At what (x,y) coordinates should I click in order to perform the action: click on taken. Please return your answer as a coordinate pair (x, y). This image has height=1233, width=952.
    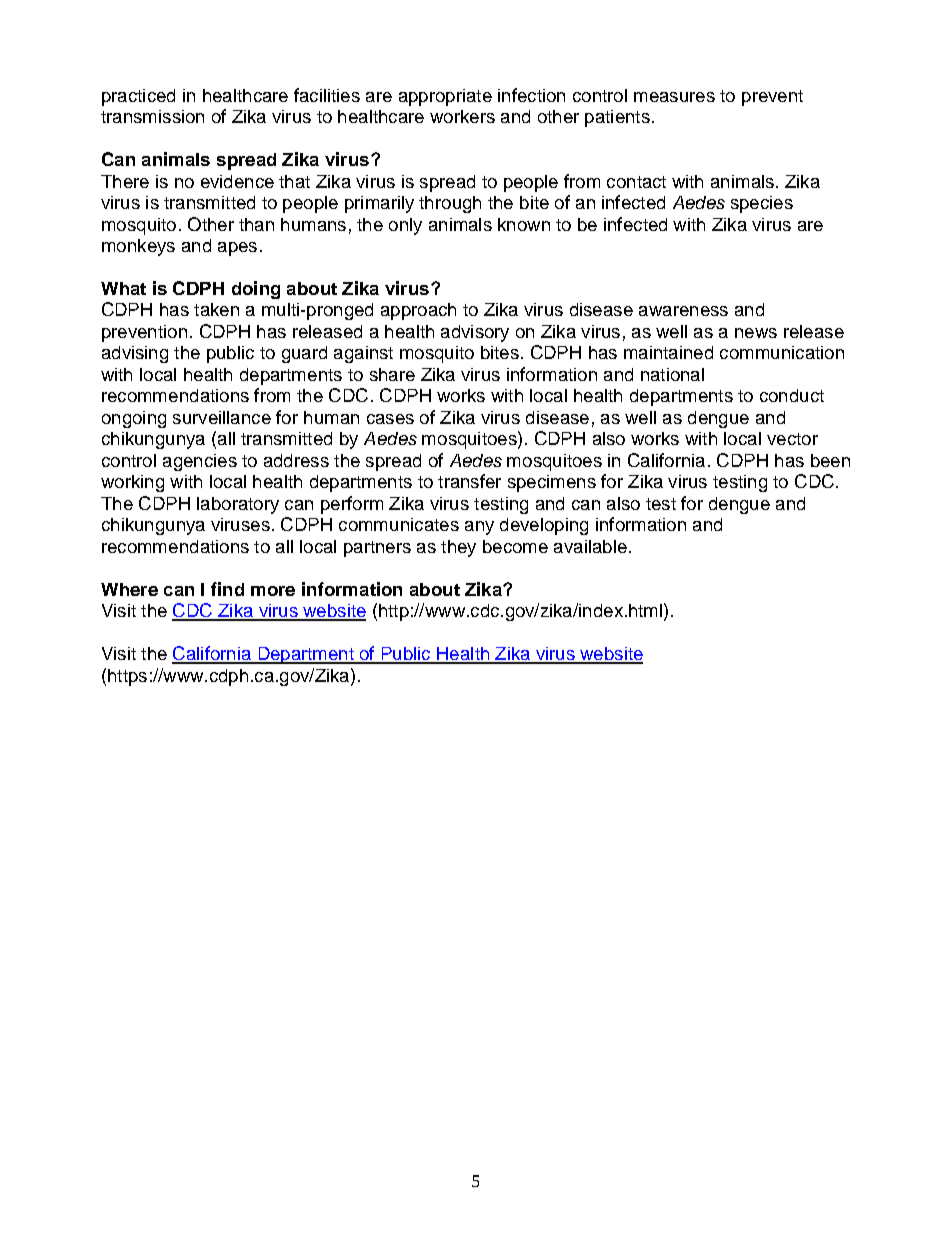
    Looking at the image, I should click on (216, 309).
